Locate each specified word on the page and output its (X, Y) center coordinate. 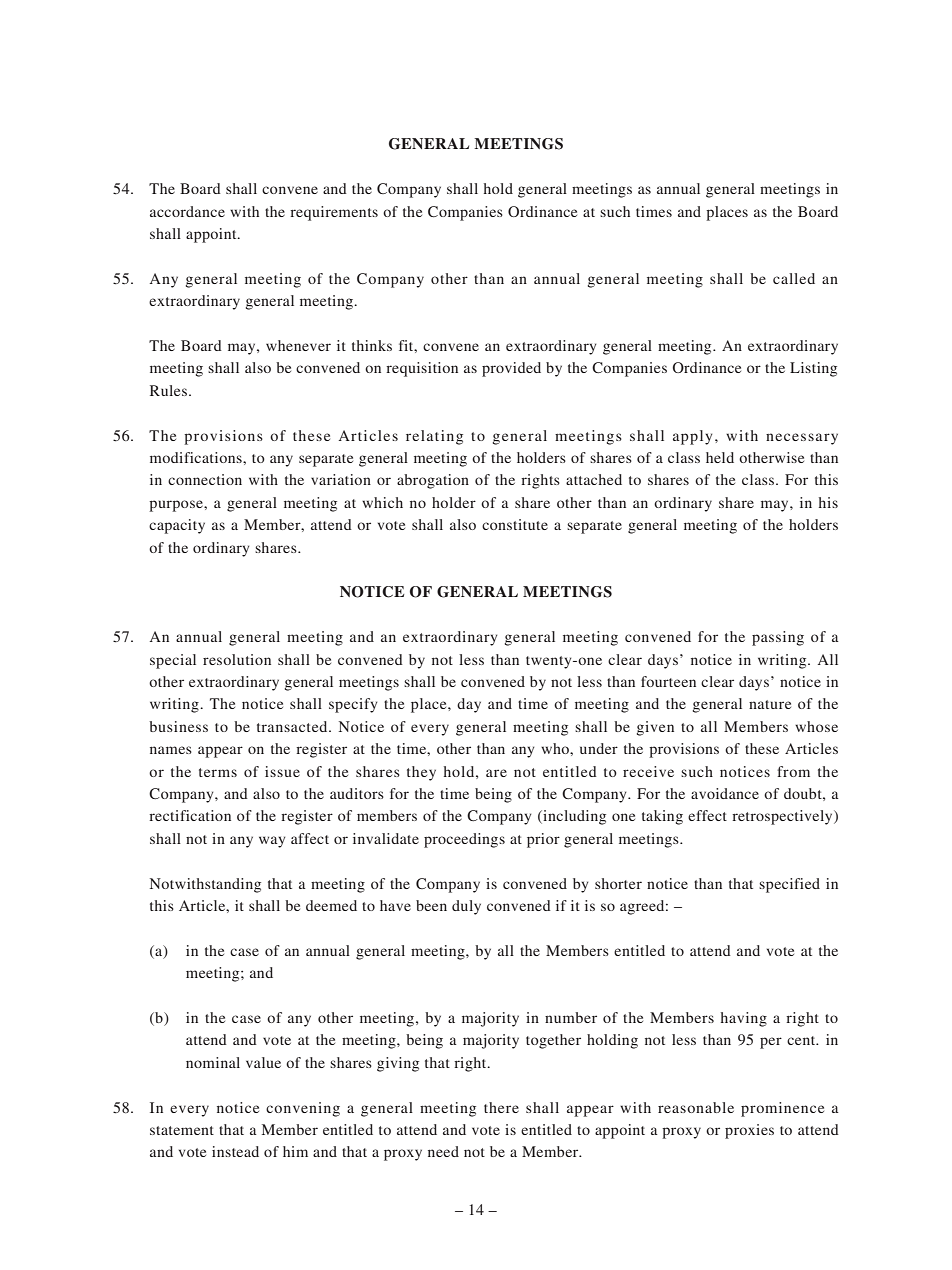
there (501, 1107)
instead (235, 1151)
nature (770, 704)
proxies (749, 1131)
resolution (237, 659)
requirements (334, 213)
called (794, 278)
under (599, 748)
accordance (187, 211)
